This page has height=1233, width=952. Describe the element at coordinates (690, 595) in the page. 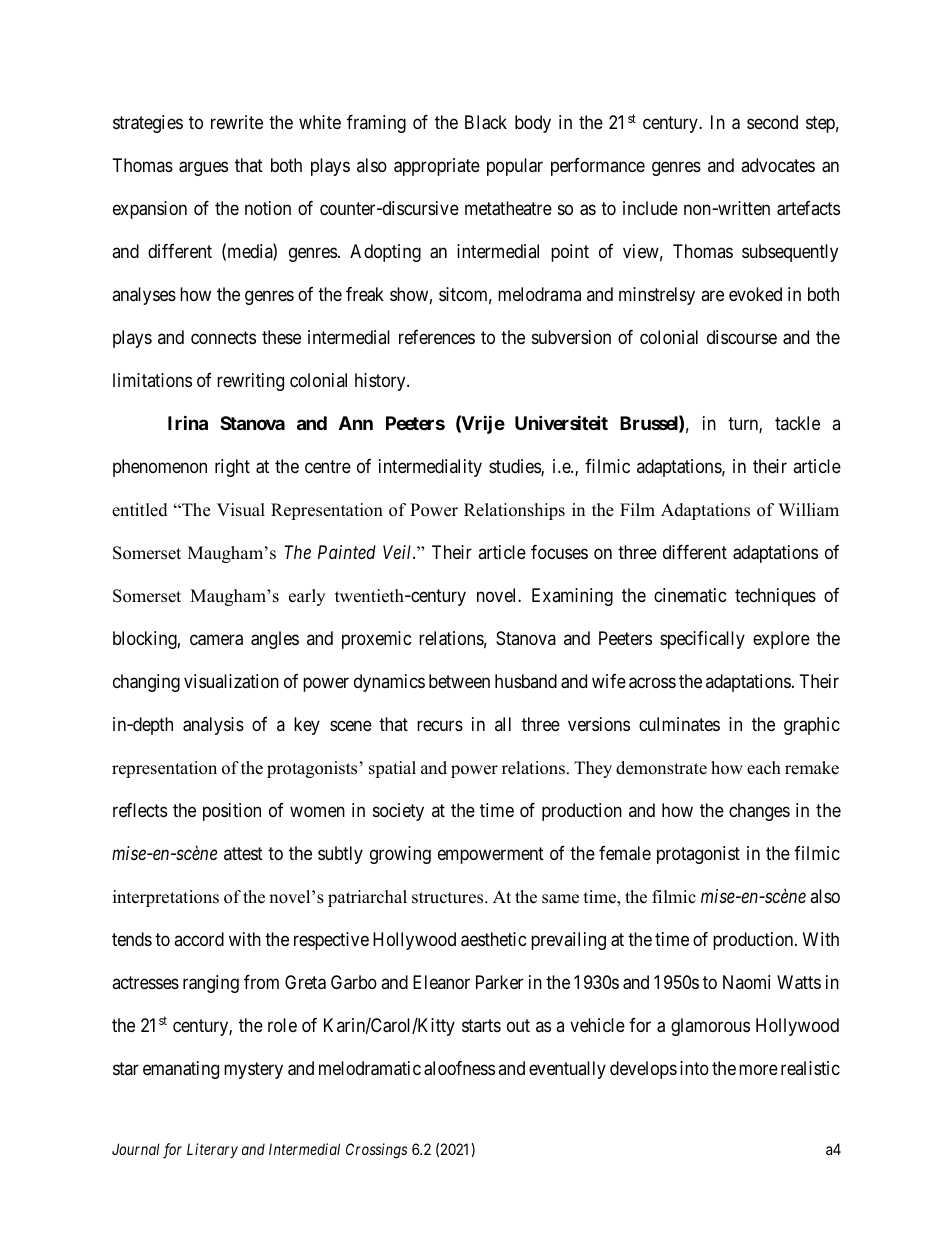

I see `cinematic` at that location.
